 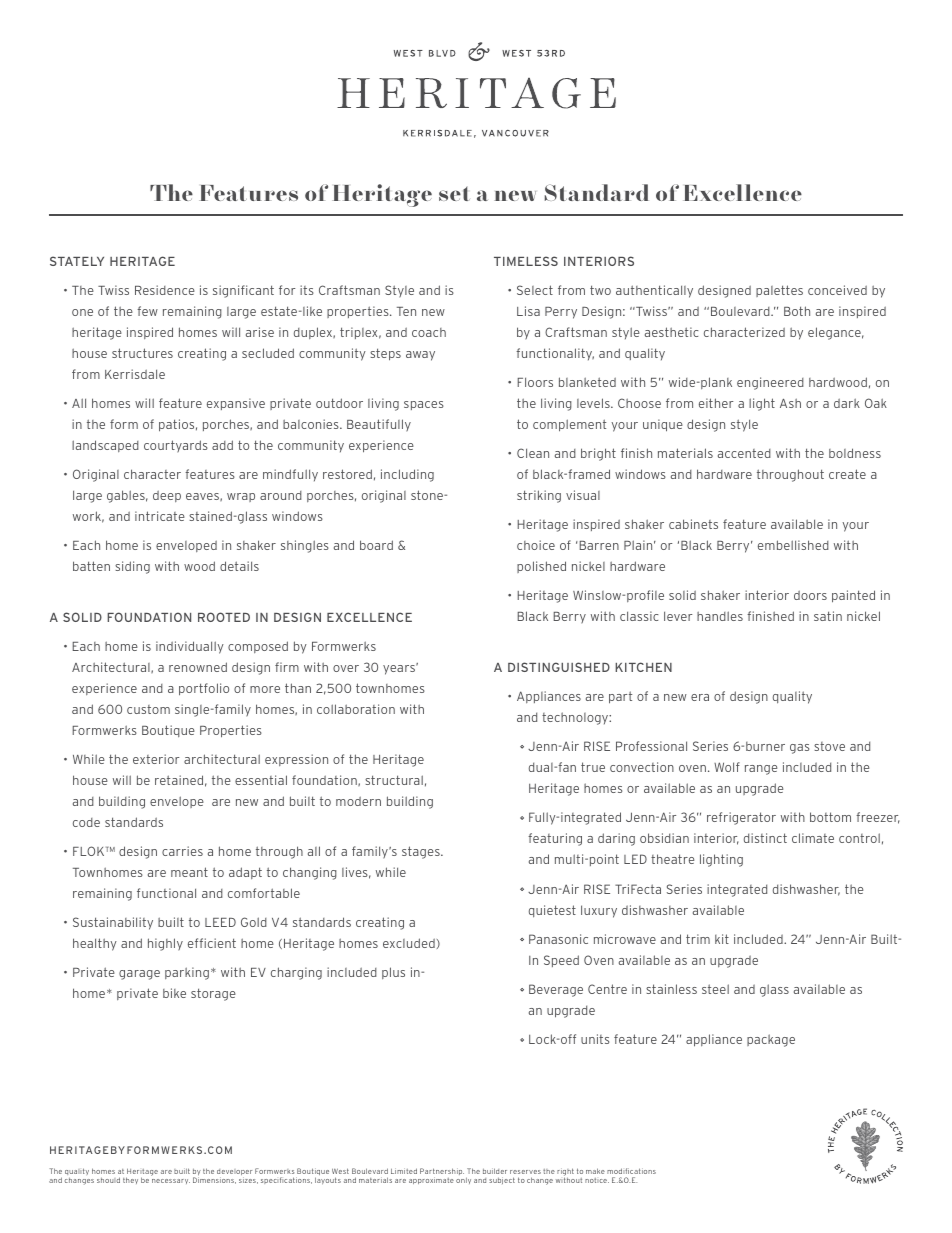 I want to click on palettes, so click(x=779, y=291).
